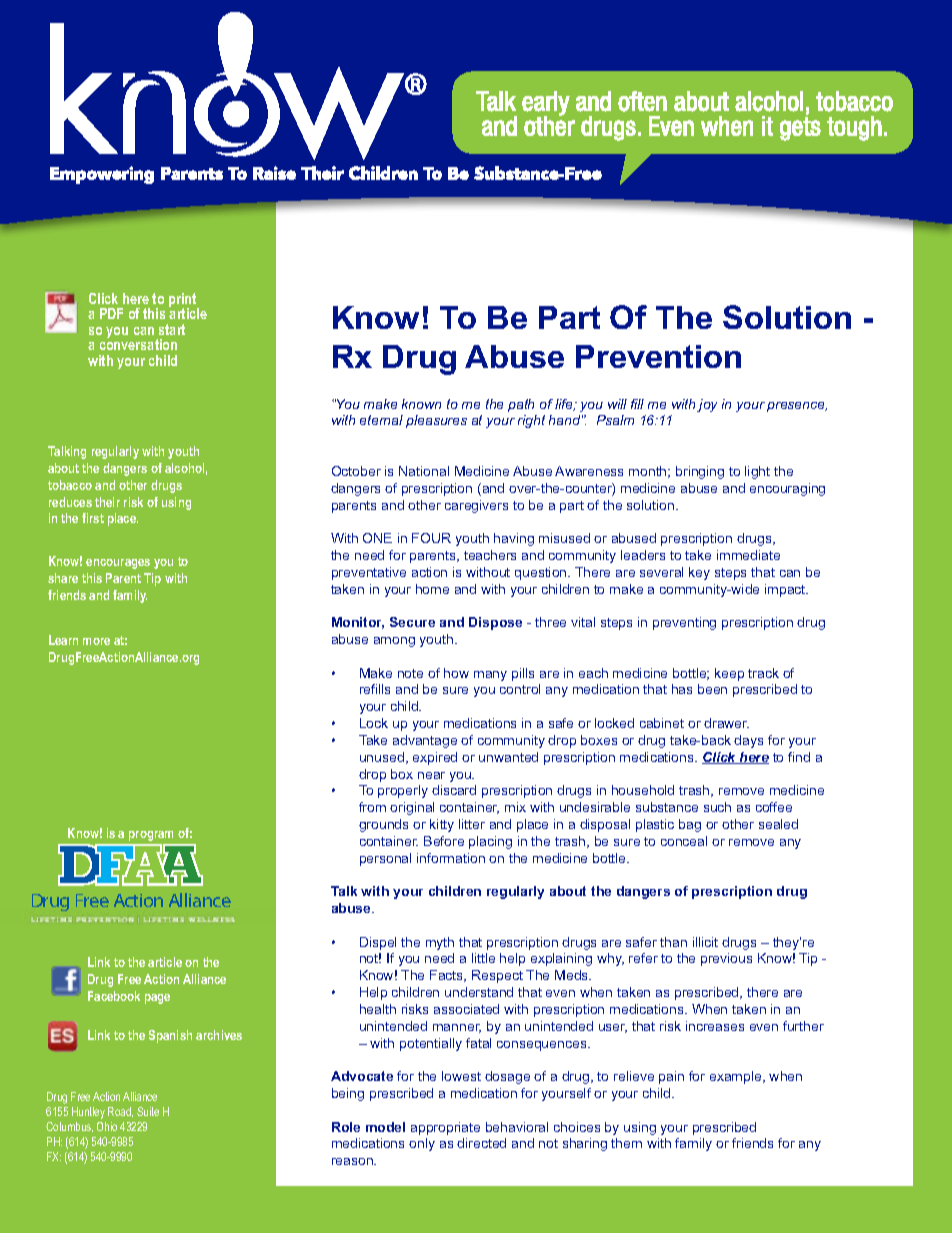 This page has height=1233, width=952. I want to click on them, so click(626, 1143).
